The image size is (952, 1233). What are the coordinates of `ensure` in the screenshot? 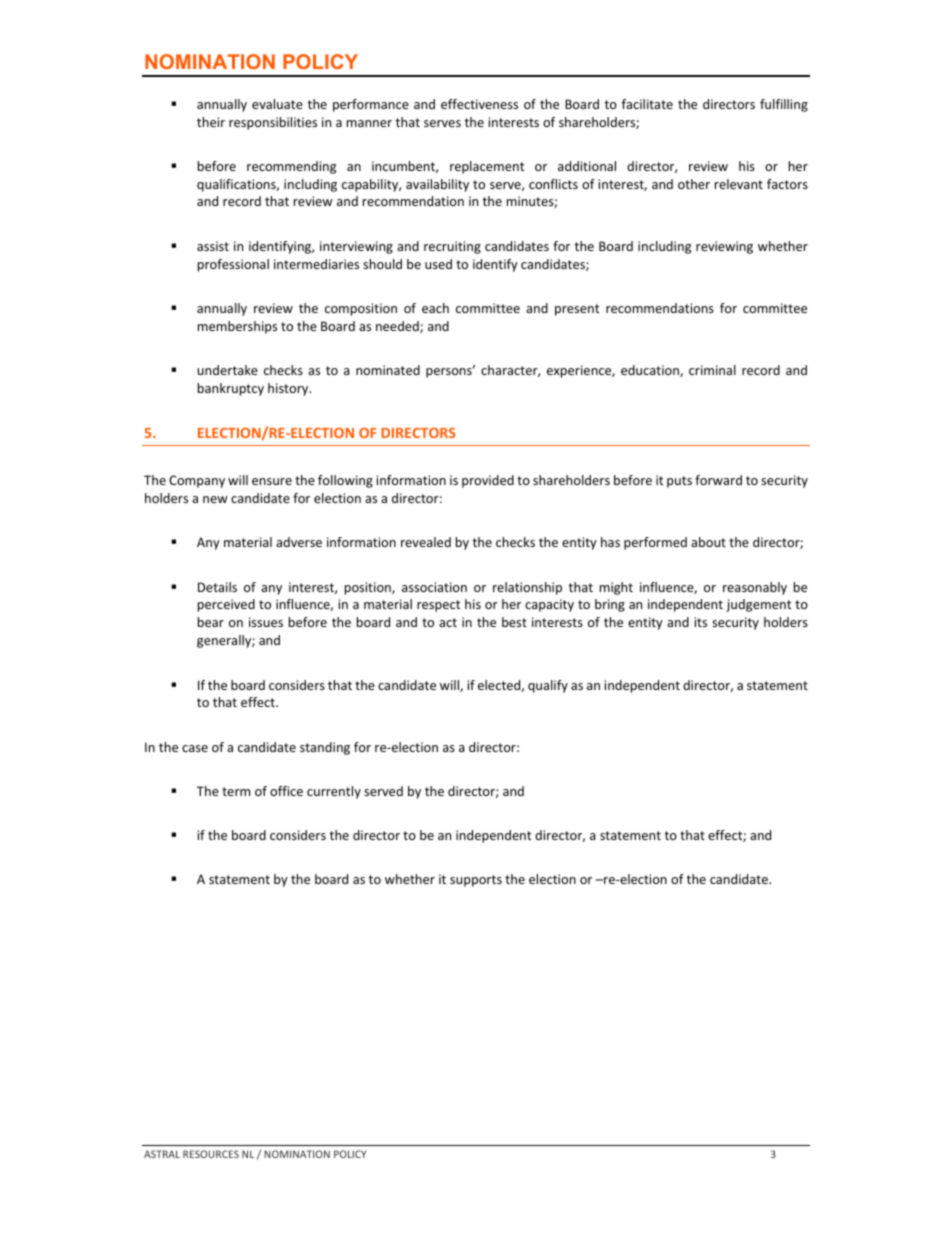 It's located at (272, 481).
